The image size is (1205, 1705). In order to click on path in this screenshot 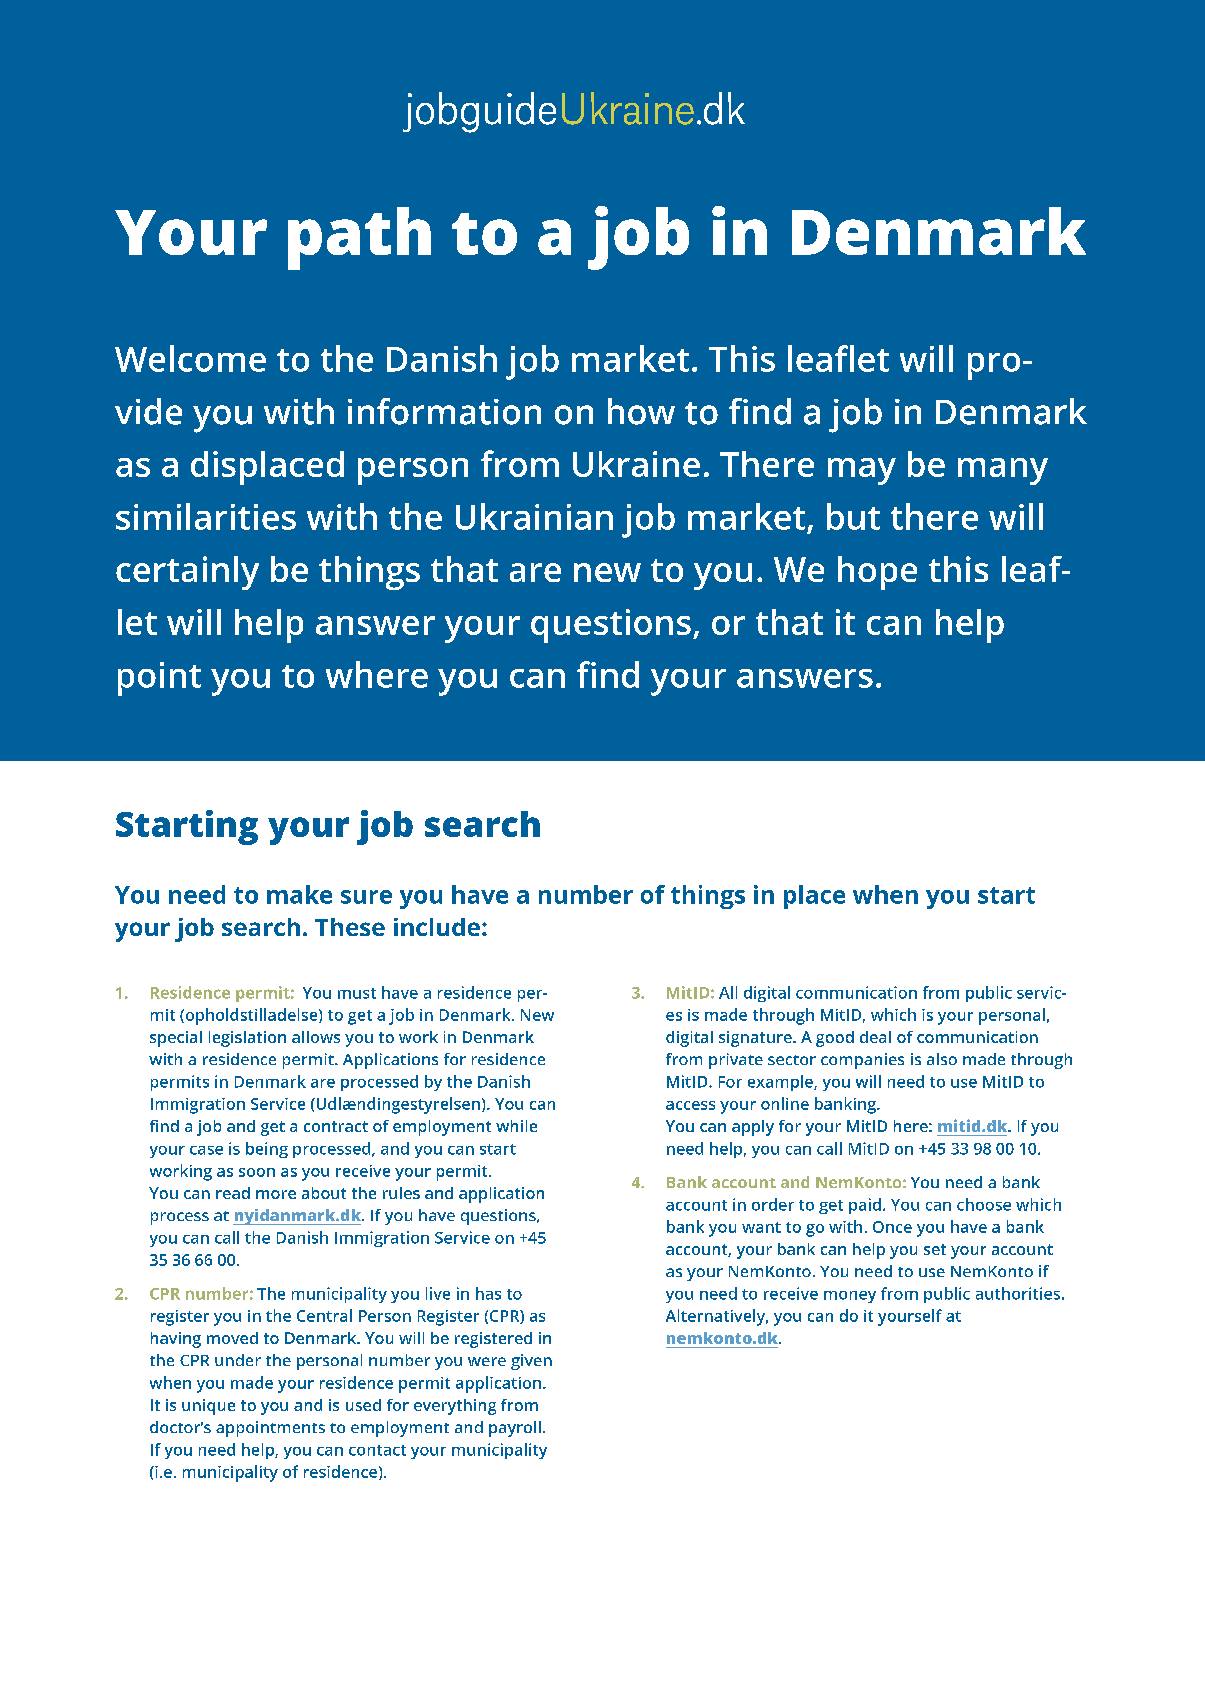, I will do `click(359, 238)`.
